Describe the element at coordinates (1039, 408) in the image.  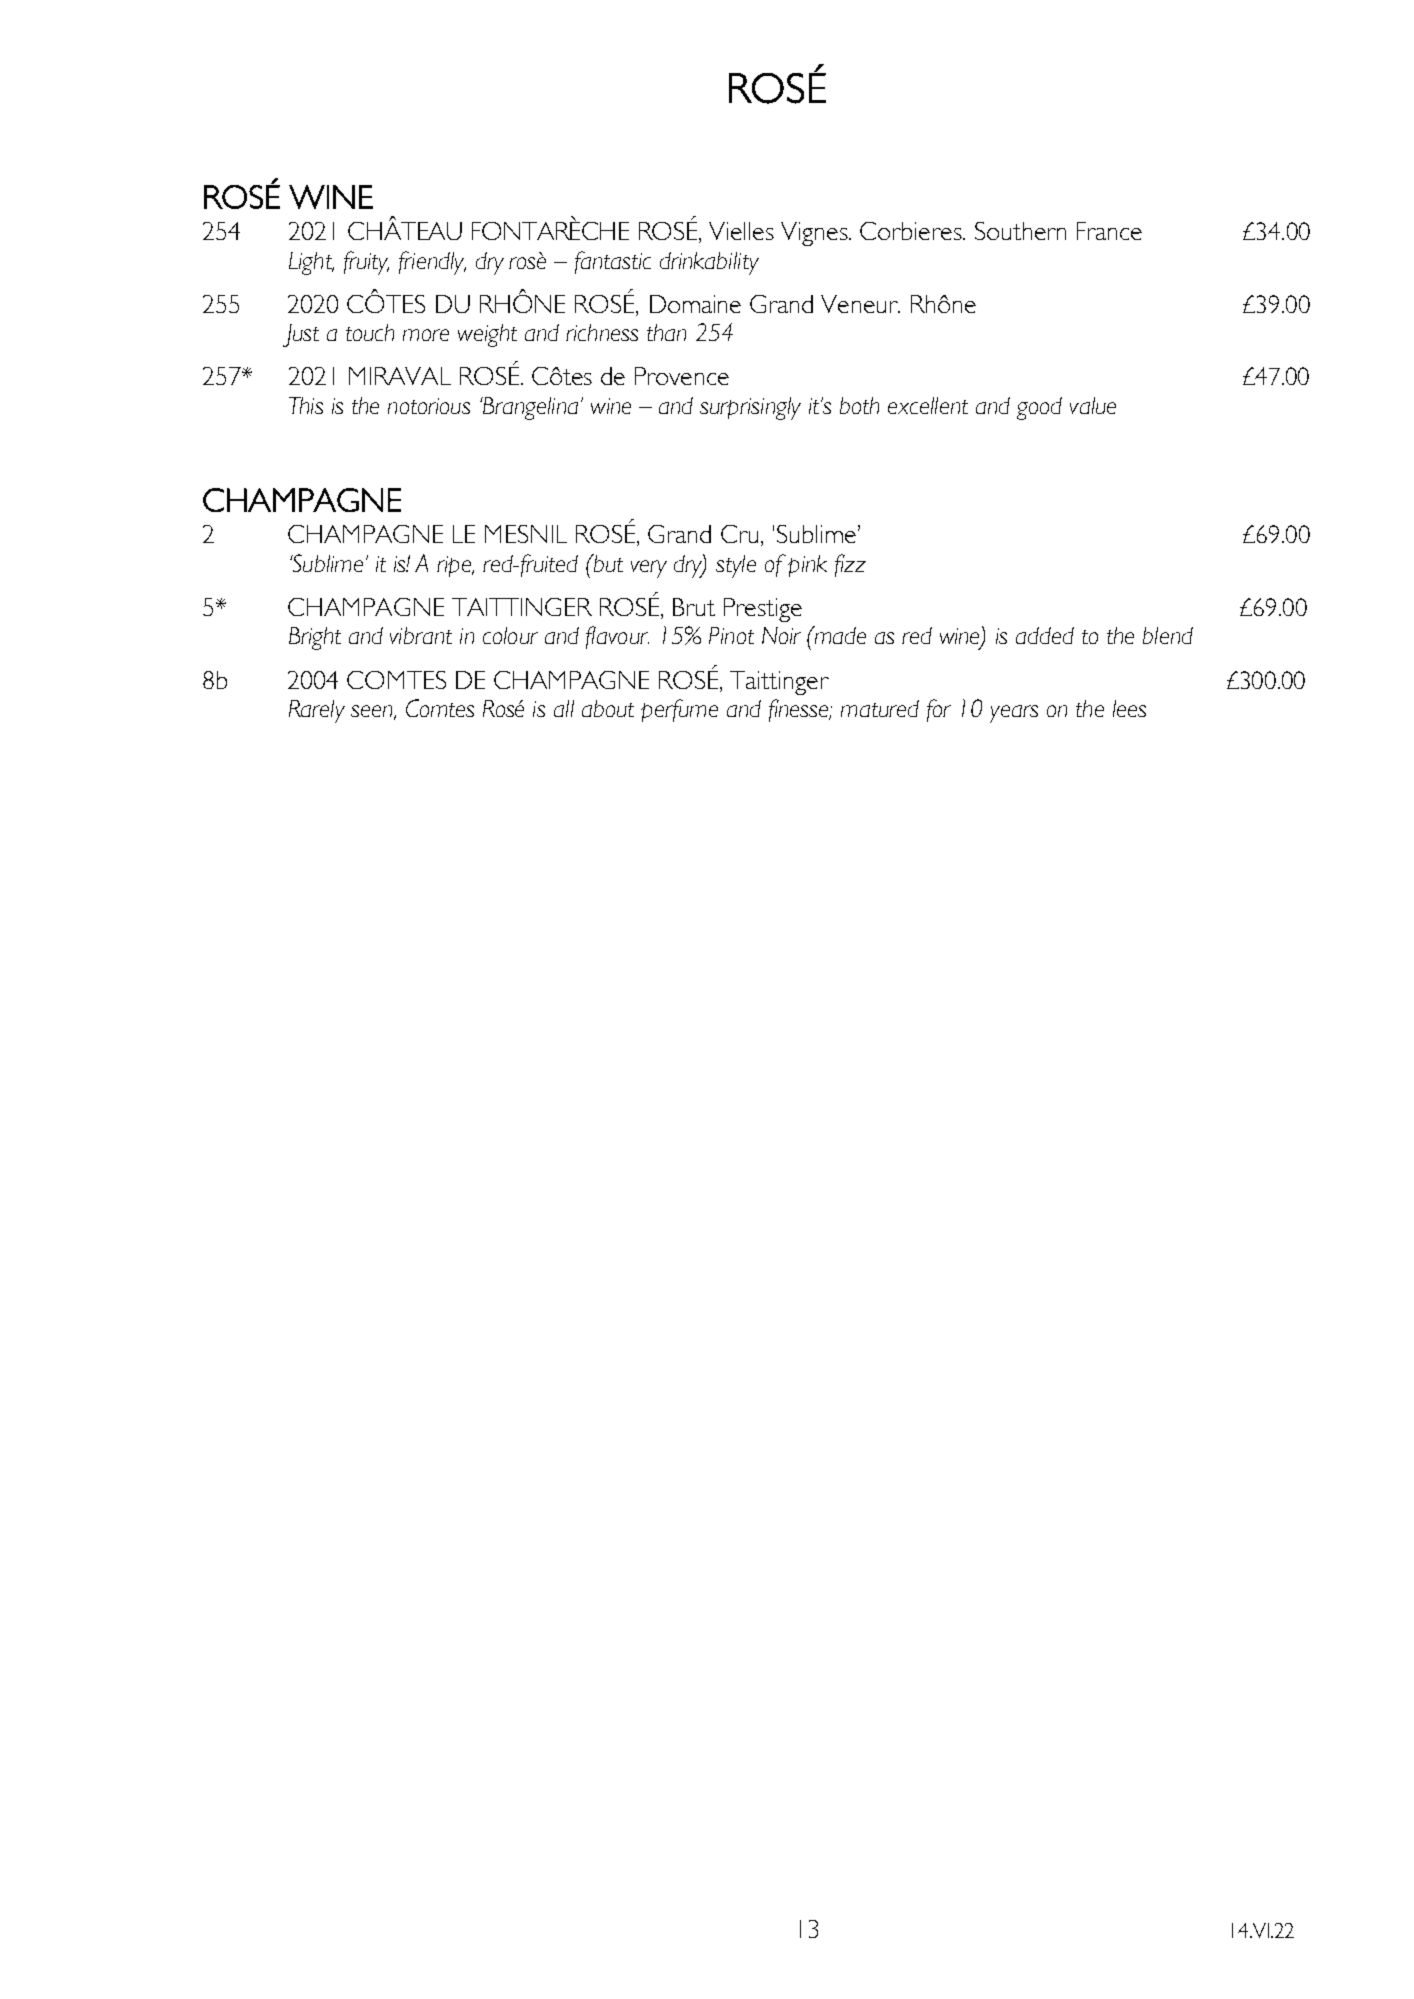
I see `good` at that location.
